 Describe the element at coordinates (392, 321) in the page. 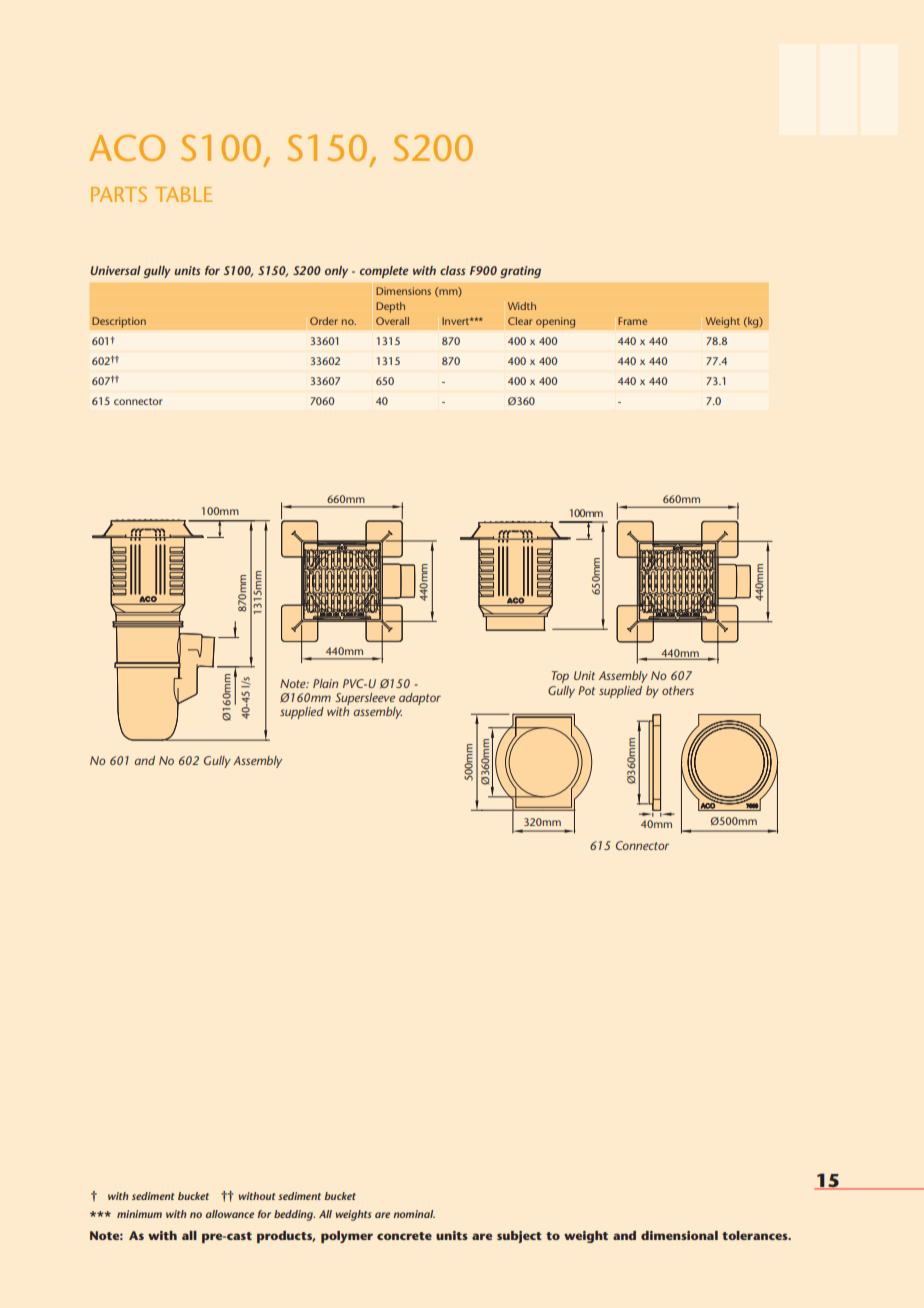

I see `Overall` at that location.
